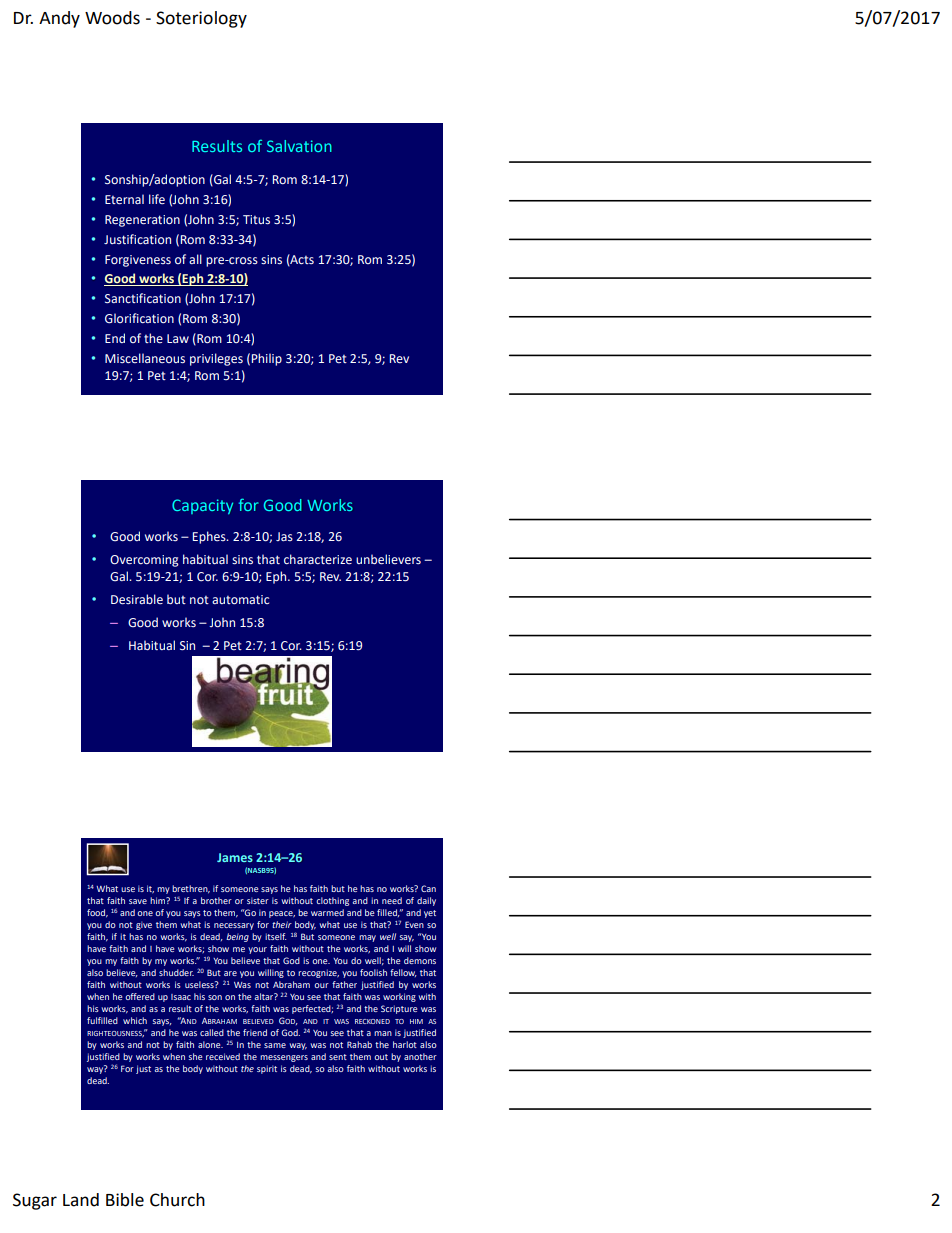 The width and height of the screenshot is (952, 1233). I want to click on Soteriology, so click(201, 19).
